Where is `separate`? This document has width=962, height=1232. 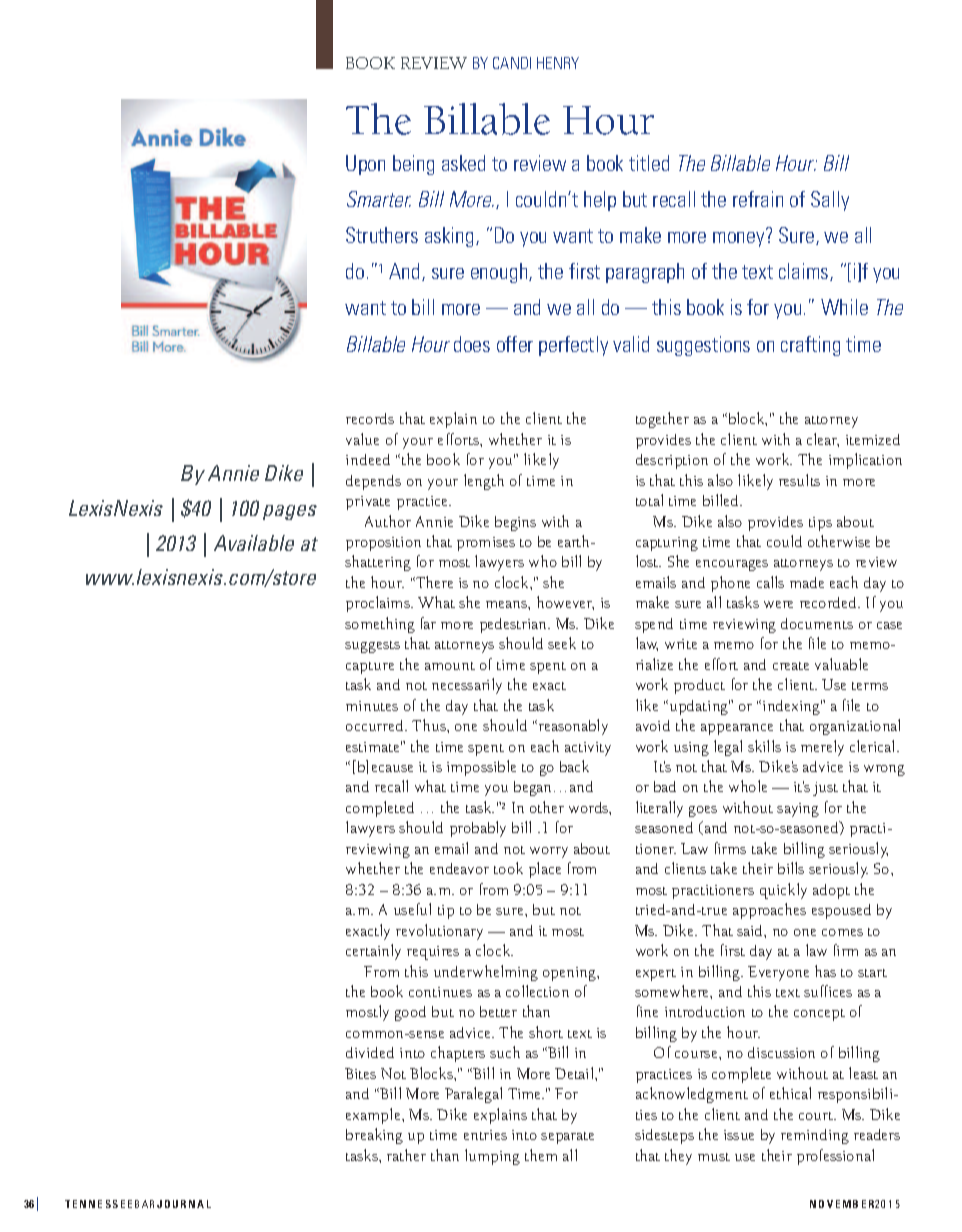
separate is located at coordinates (567, 1138).
